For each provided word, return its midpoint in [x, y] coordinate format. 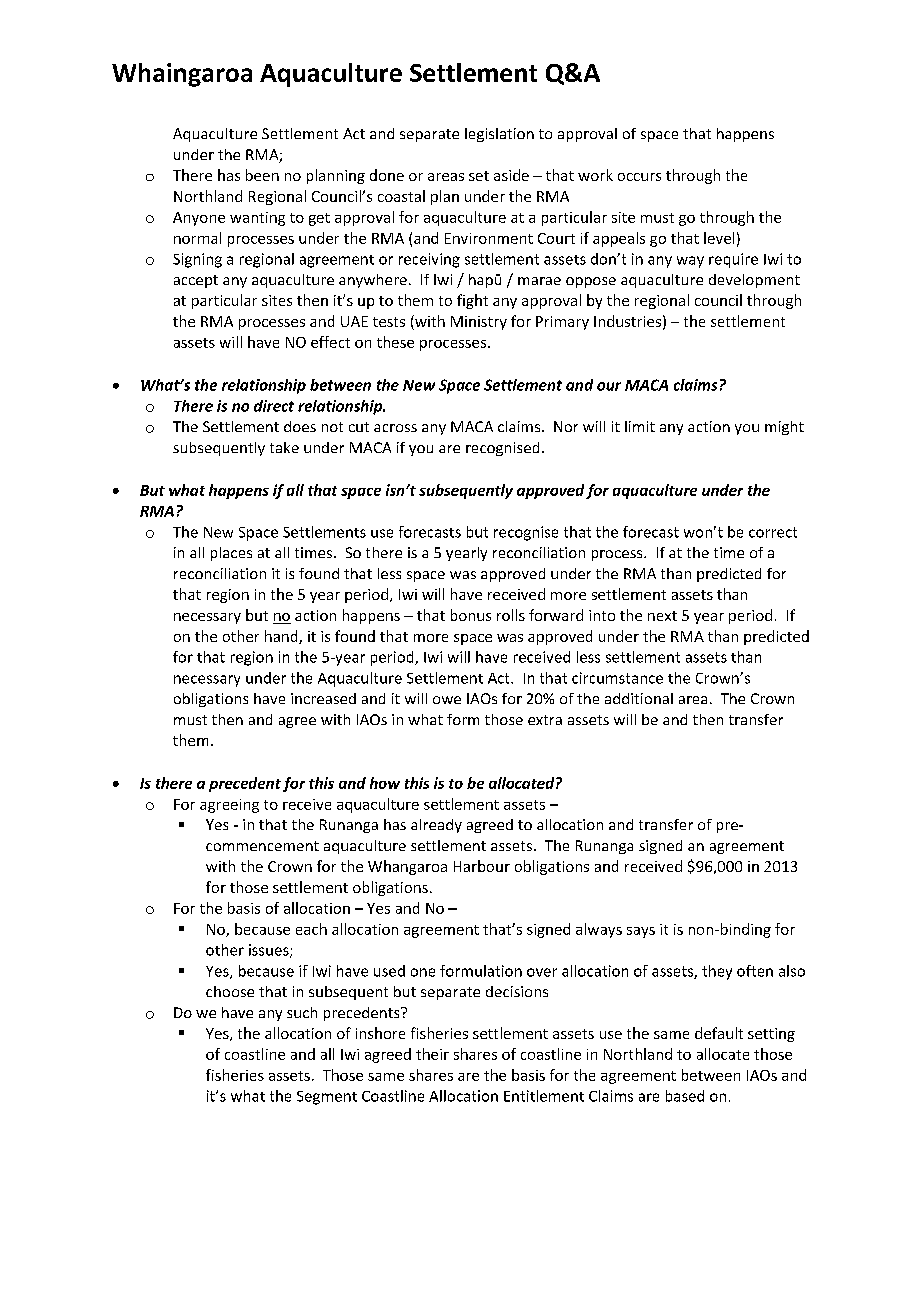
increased [323, 698]
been [262, 175]
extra [545, 720]
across [395, 428]
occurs [639, 177]
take [284, 447]
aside [511, 175]
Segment [327, 1098]
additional [639, 698]
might [784, 428]
